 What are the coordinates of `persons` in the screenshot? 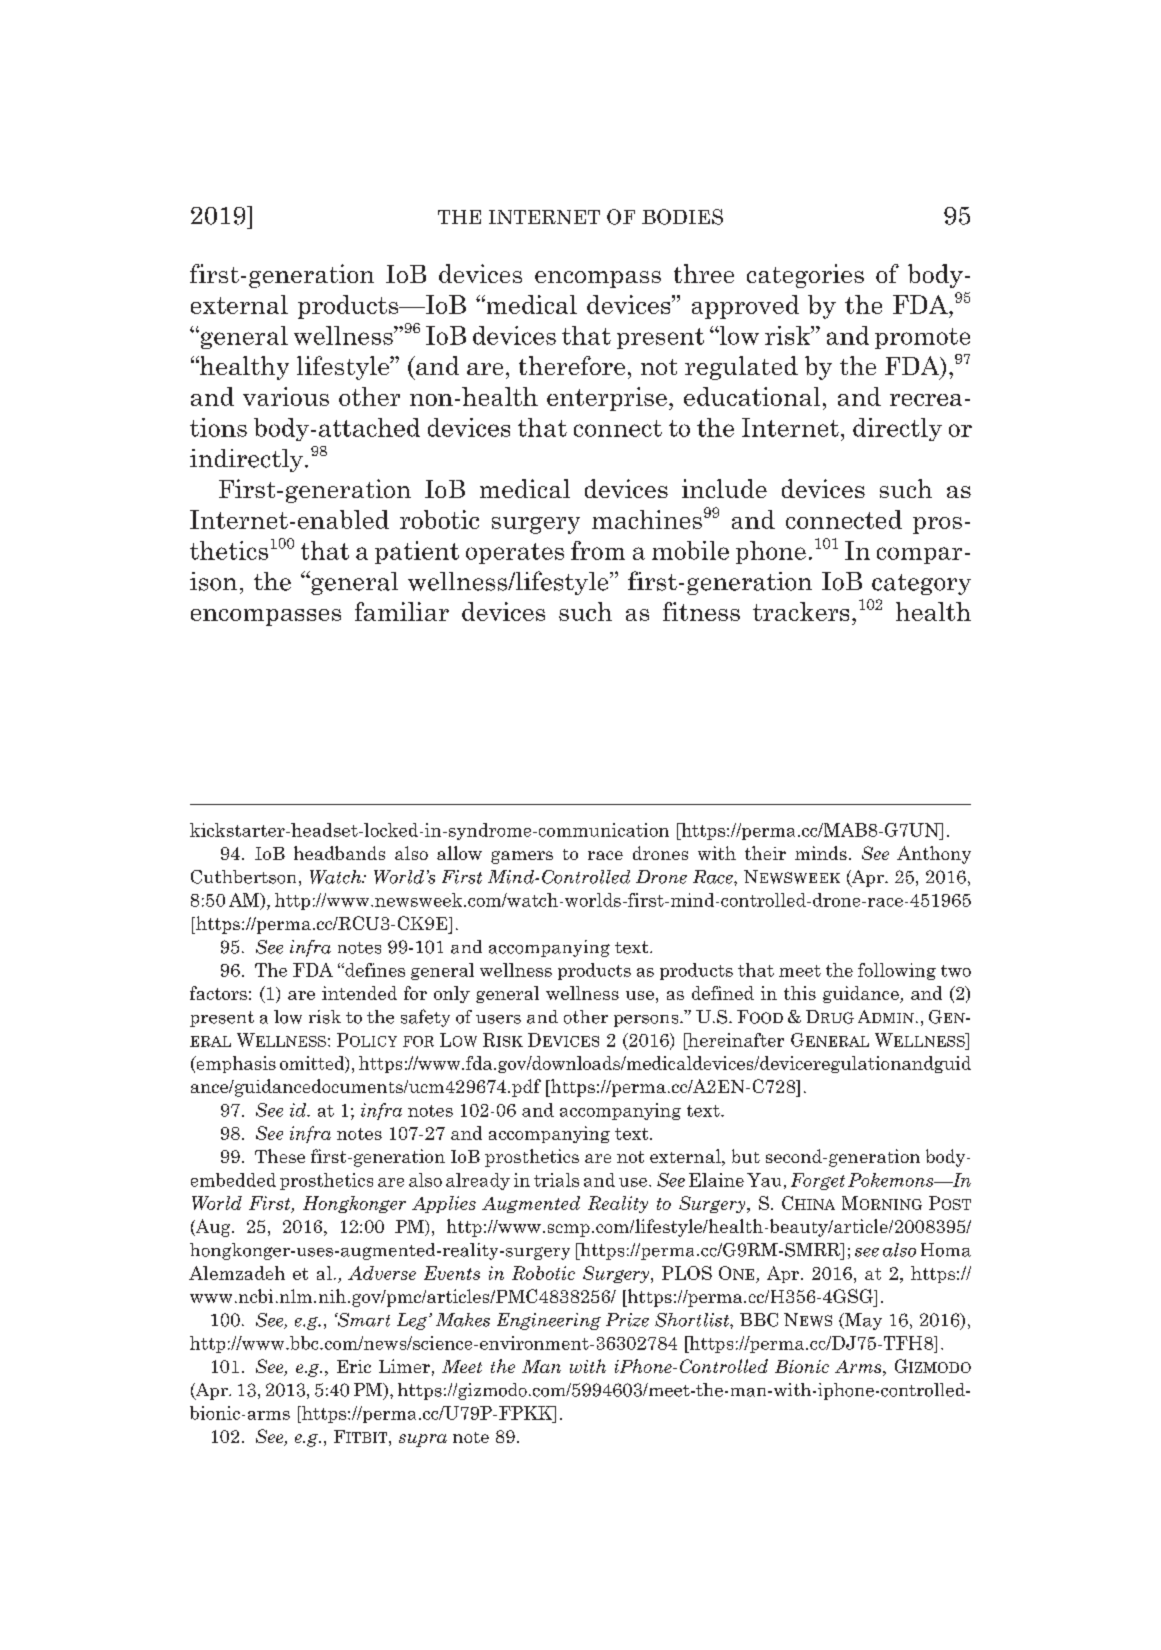 It's located at (647, 1021).
